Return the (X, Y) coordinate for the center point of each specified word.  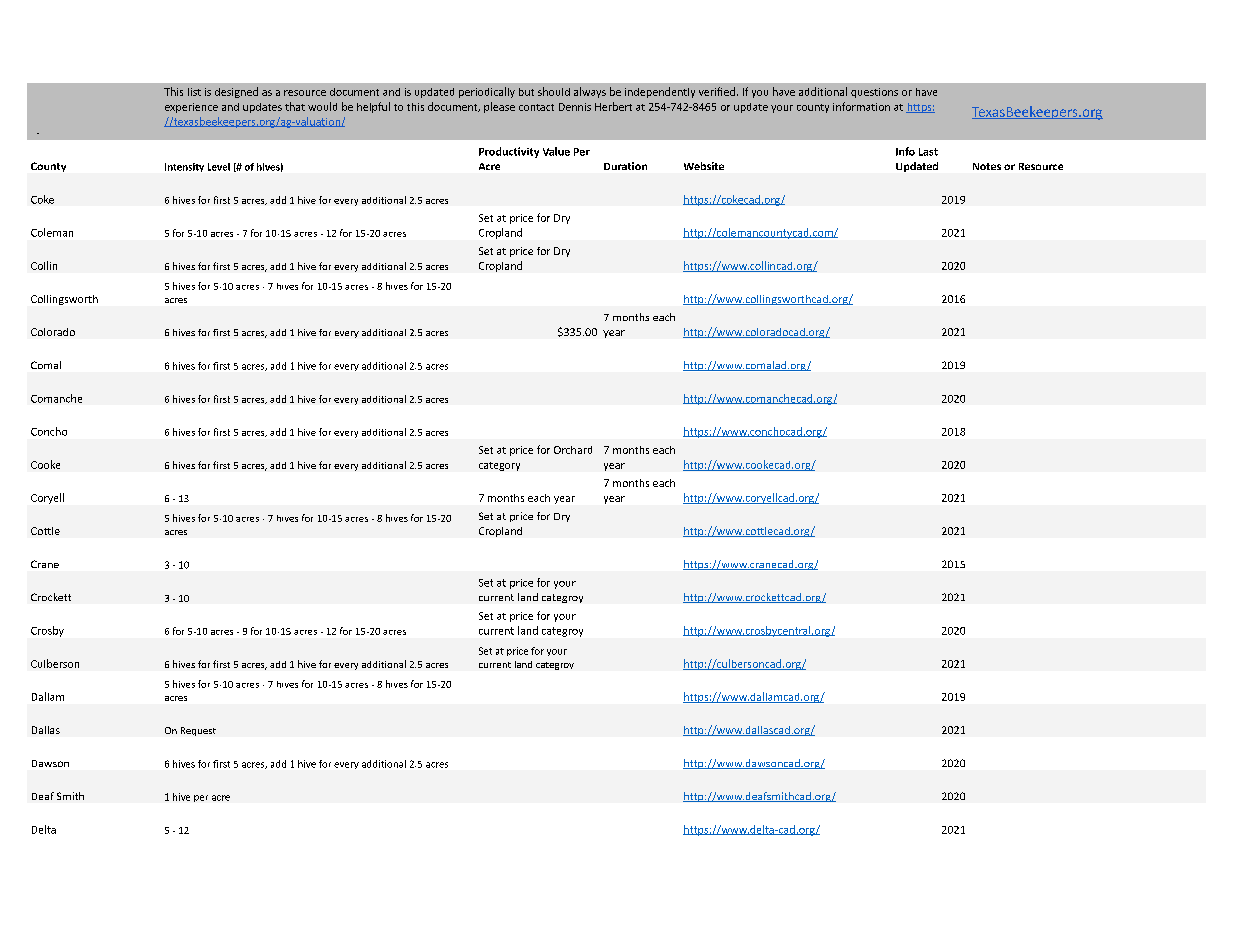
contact (536, 107)
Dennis (575, 107)
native (532, 225)
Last (928, 152)
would (322, 106)
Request (198, 731)
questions (874, 93)
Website (704, 166)
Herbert (613, 106)
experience (191, 108)
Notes (987, 166)
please (499, 107)
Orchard (573, 450)
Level (219, 167)
